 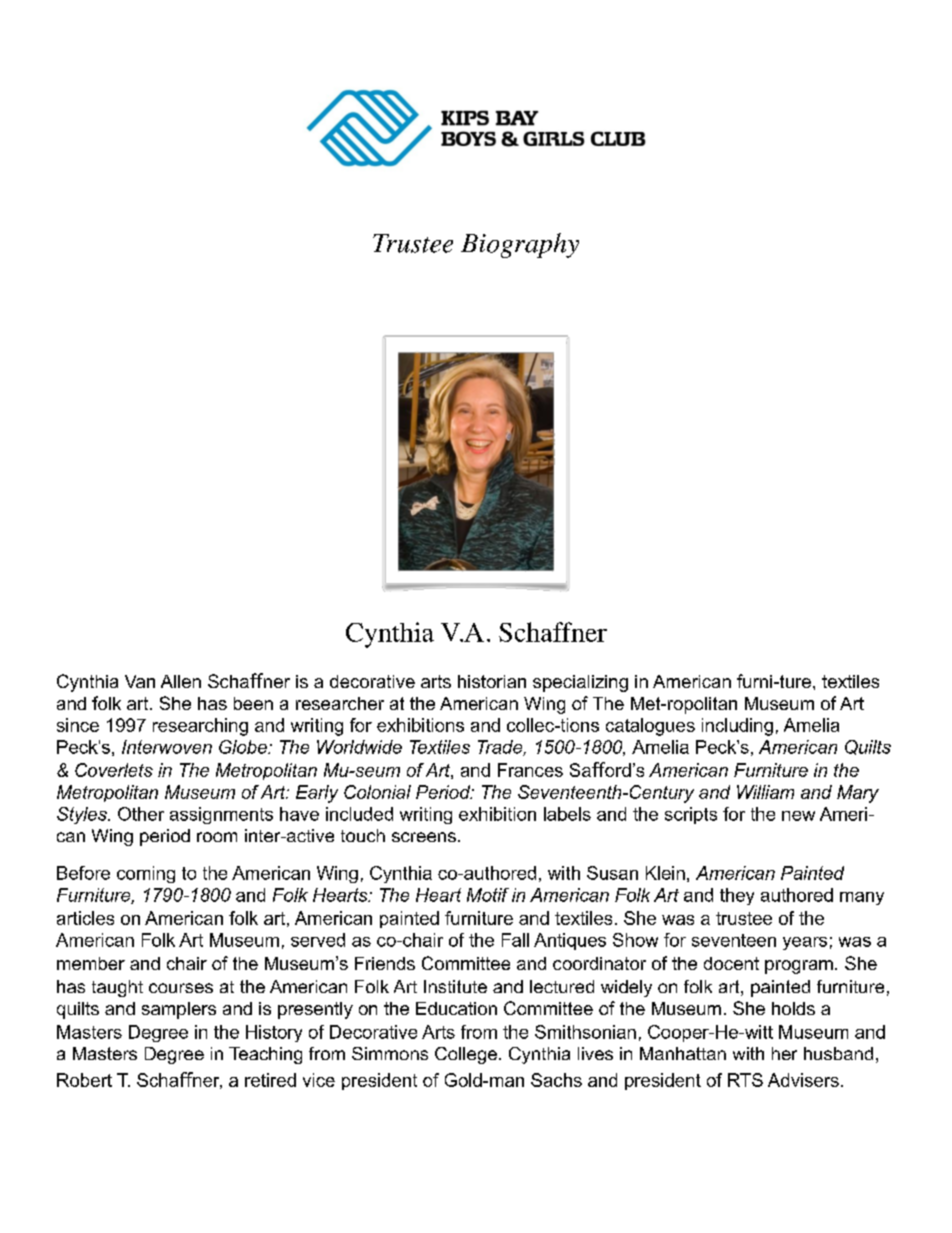 I want to click on including, so click(x=737, y=727).
